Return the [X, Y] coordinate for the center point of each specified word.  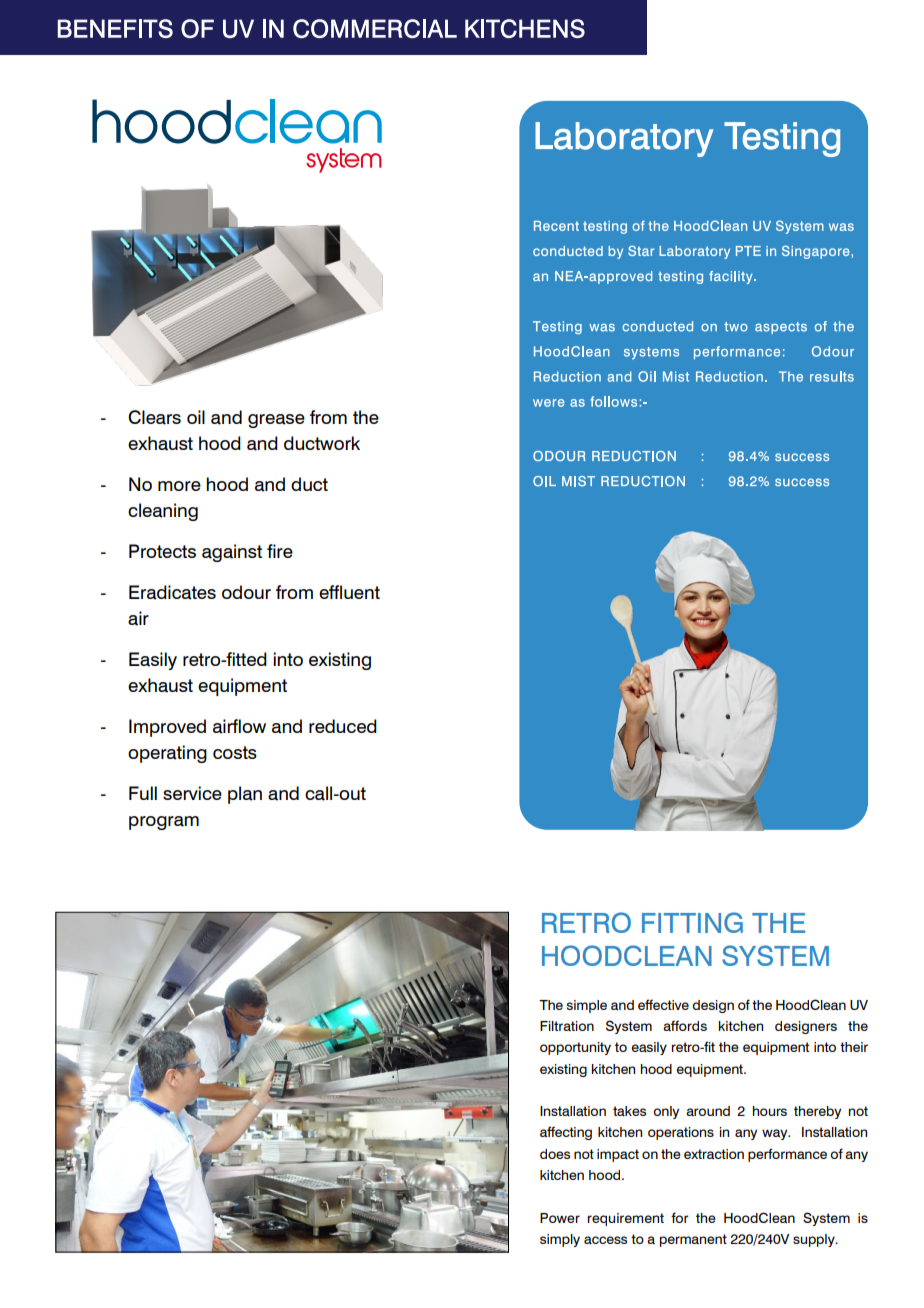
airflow [239, 726]
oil [196, 417]
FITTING [692, 922]
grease [276, 421]
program [164, 823]
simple [587, 1006]
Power [560, 1218]
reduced [343, 726]
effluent [349, 592]
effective [663, 1004]
